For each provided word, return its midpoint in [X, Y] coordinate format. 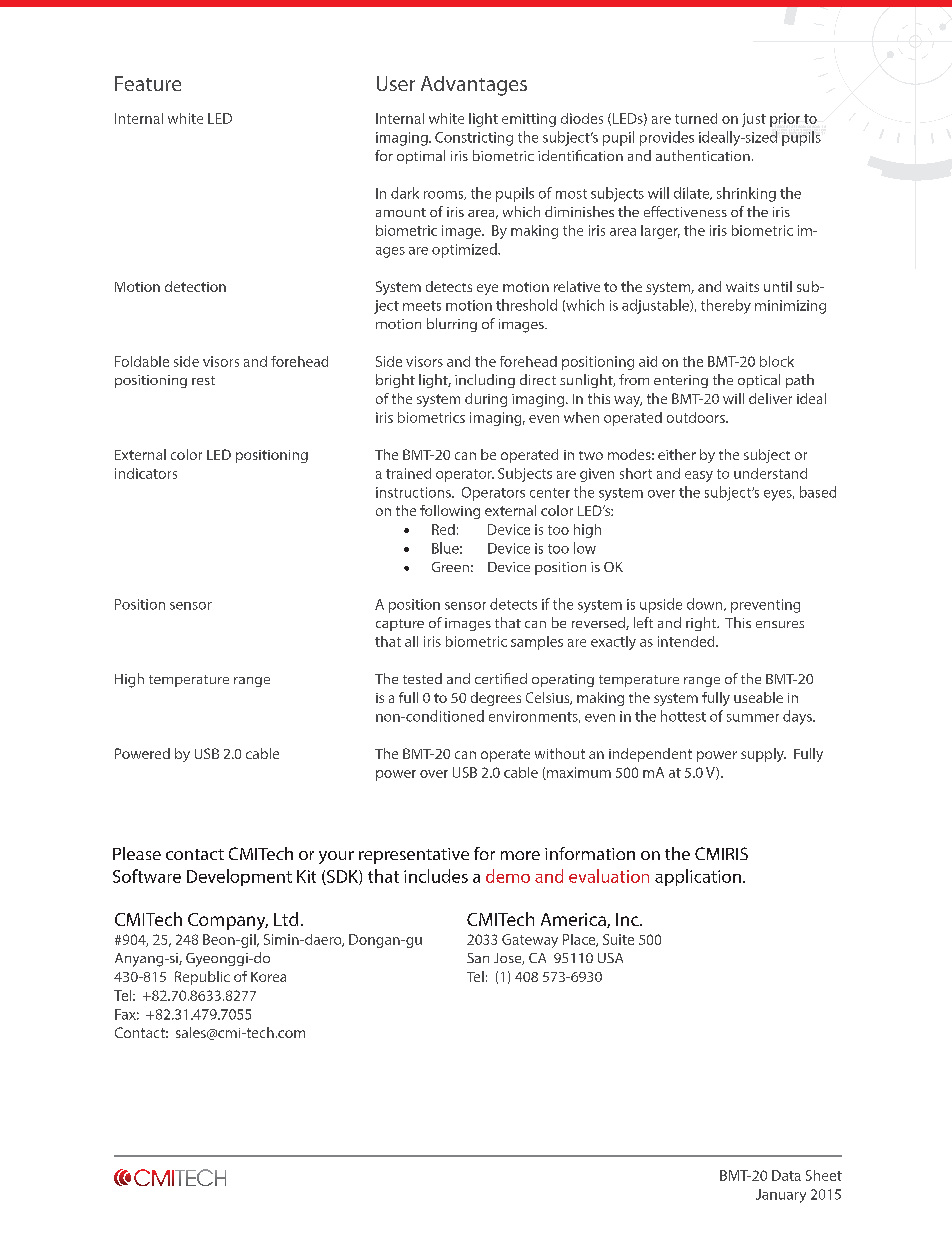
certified [501, 678]
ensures [780, 624]
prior [785, 120]
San [478, 958]
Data [786, 1175]
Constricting [474, 139]
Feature [148, 83]
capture [400, 625]
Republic [202, 978]
